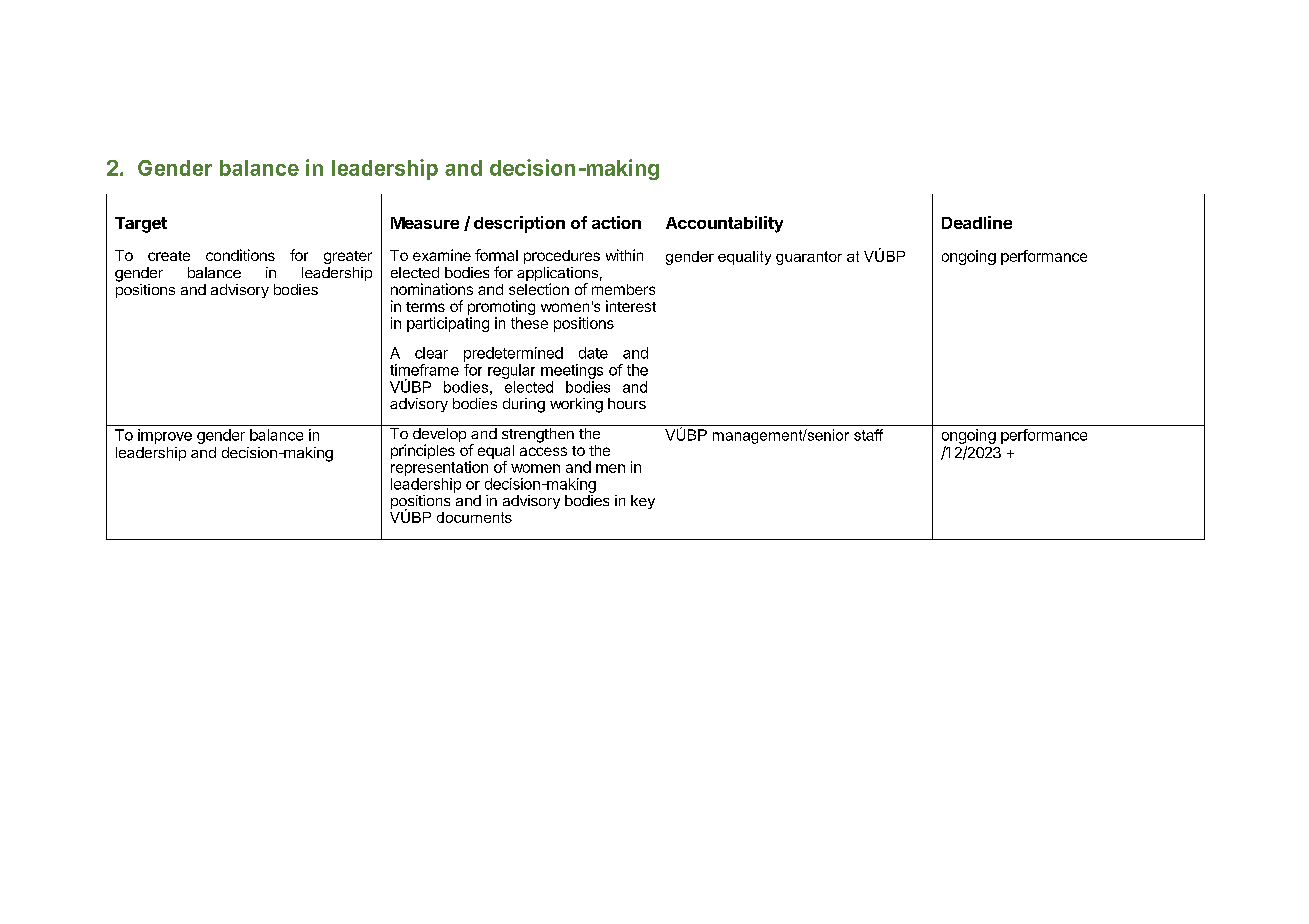 The height and width of the image is (924, 1309). I want to click on documents, so click(474, 517).
